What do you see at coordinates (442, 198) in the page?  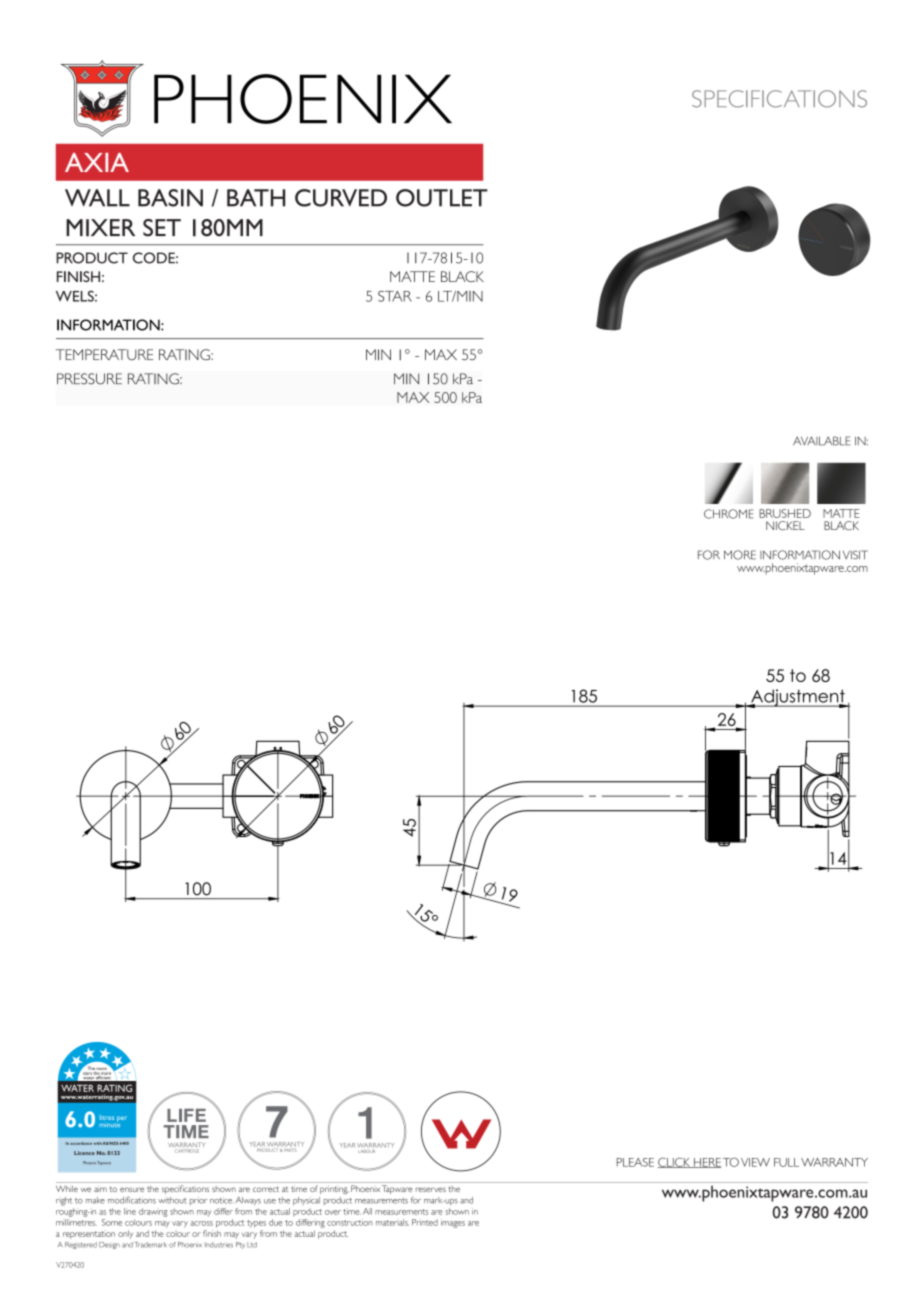 I see `OUTLET` at bounding box center [442, 198].
